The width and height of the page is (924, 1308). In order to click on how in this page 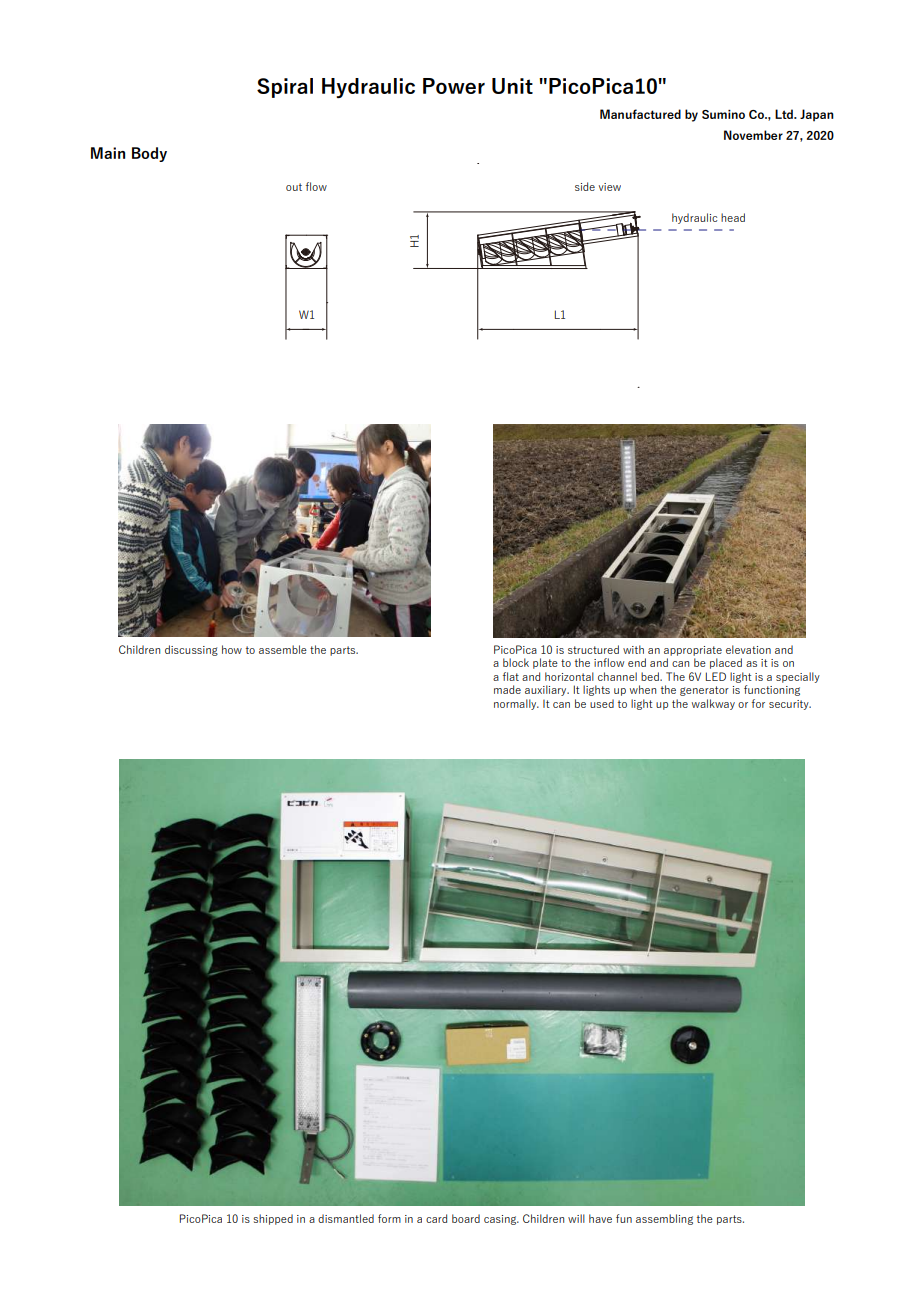, I will do `click(232, 649)`.
